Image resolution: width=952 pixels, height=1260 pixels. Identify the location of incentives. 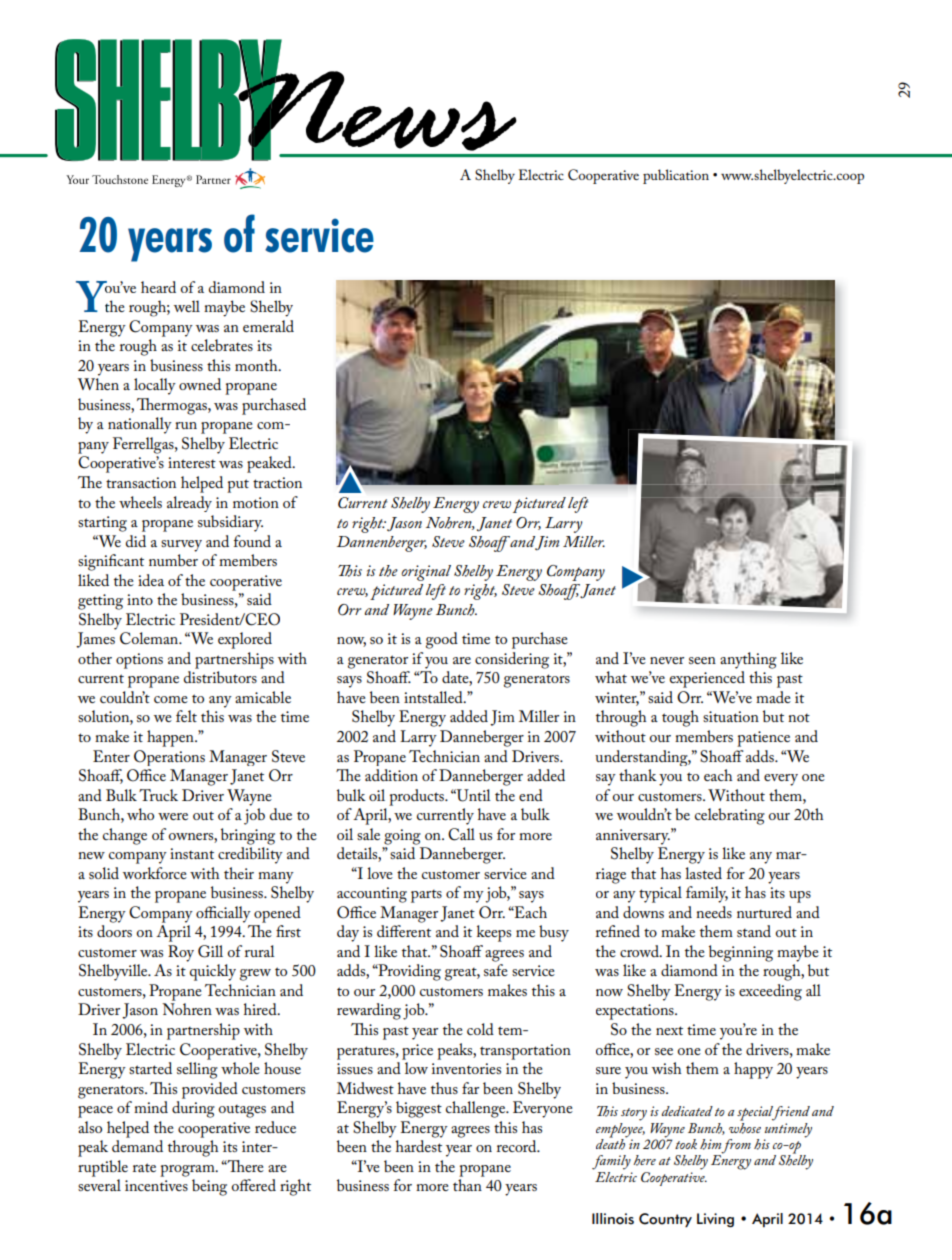
(156, 1185).
